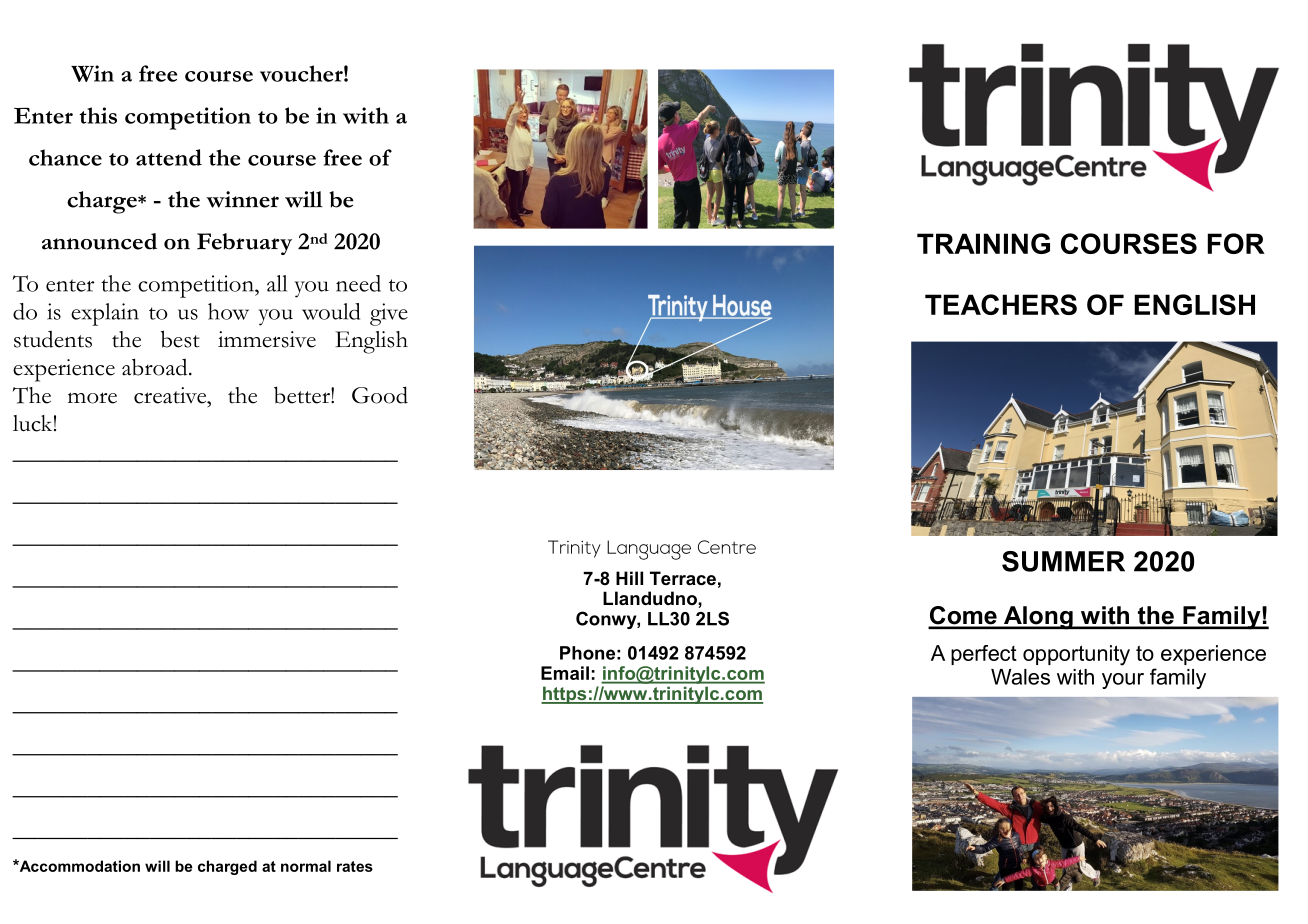 The height and width of the screenshot is (924, 1308). What do you see at coordinates (228, 311) in the screenshot?
I see `how` at bounding box center [228, 311].
